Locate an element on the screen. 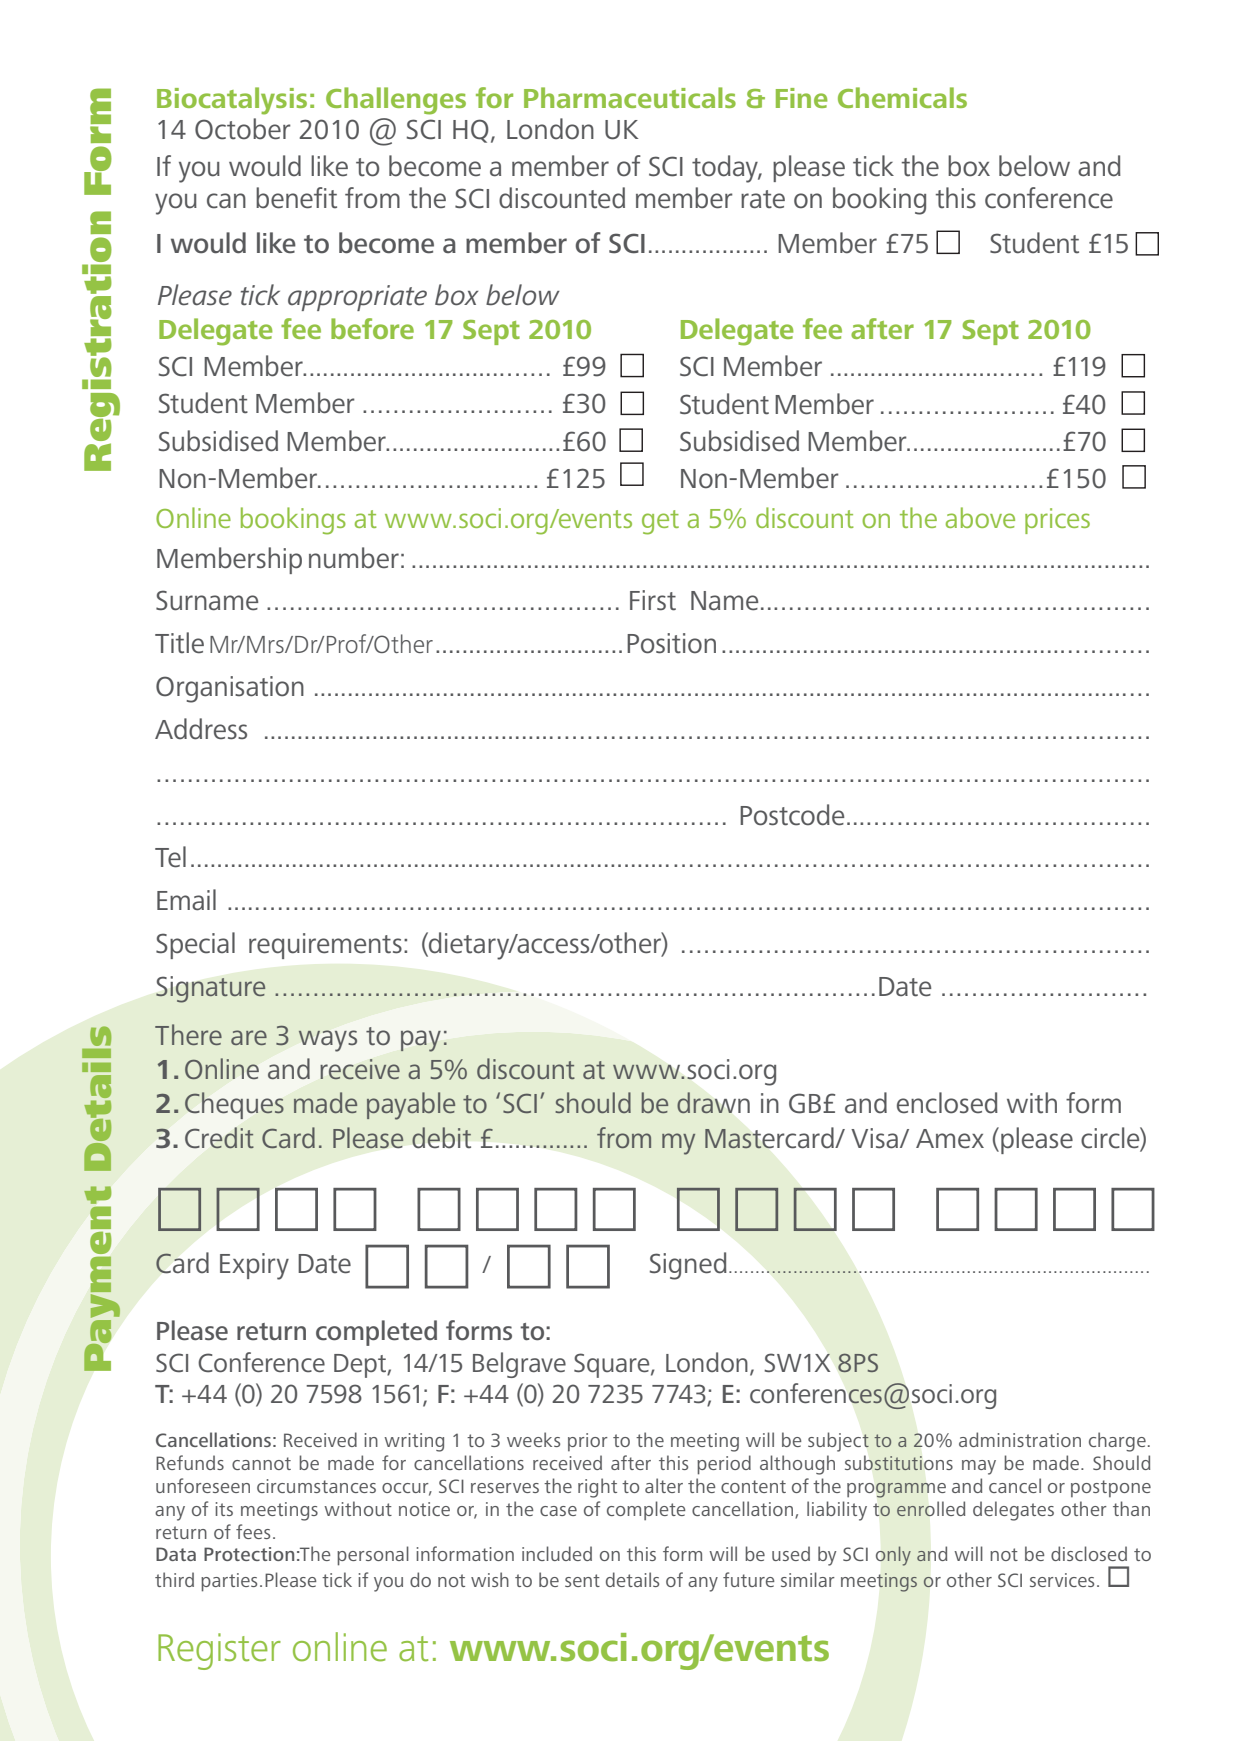 This screenshot has width=1234, height=1745. Position is located at coordinates (671, 643).
